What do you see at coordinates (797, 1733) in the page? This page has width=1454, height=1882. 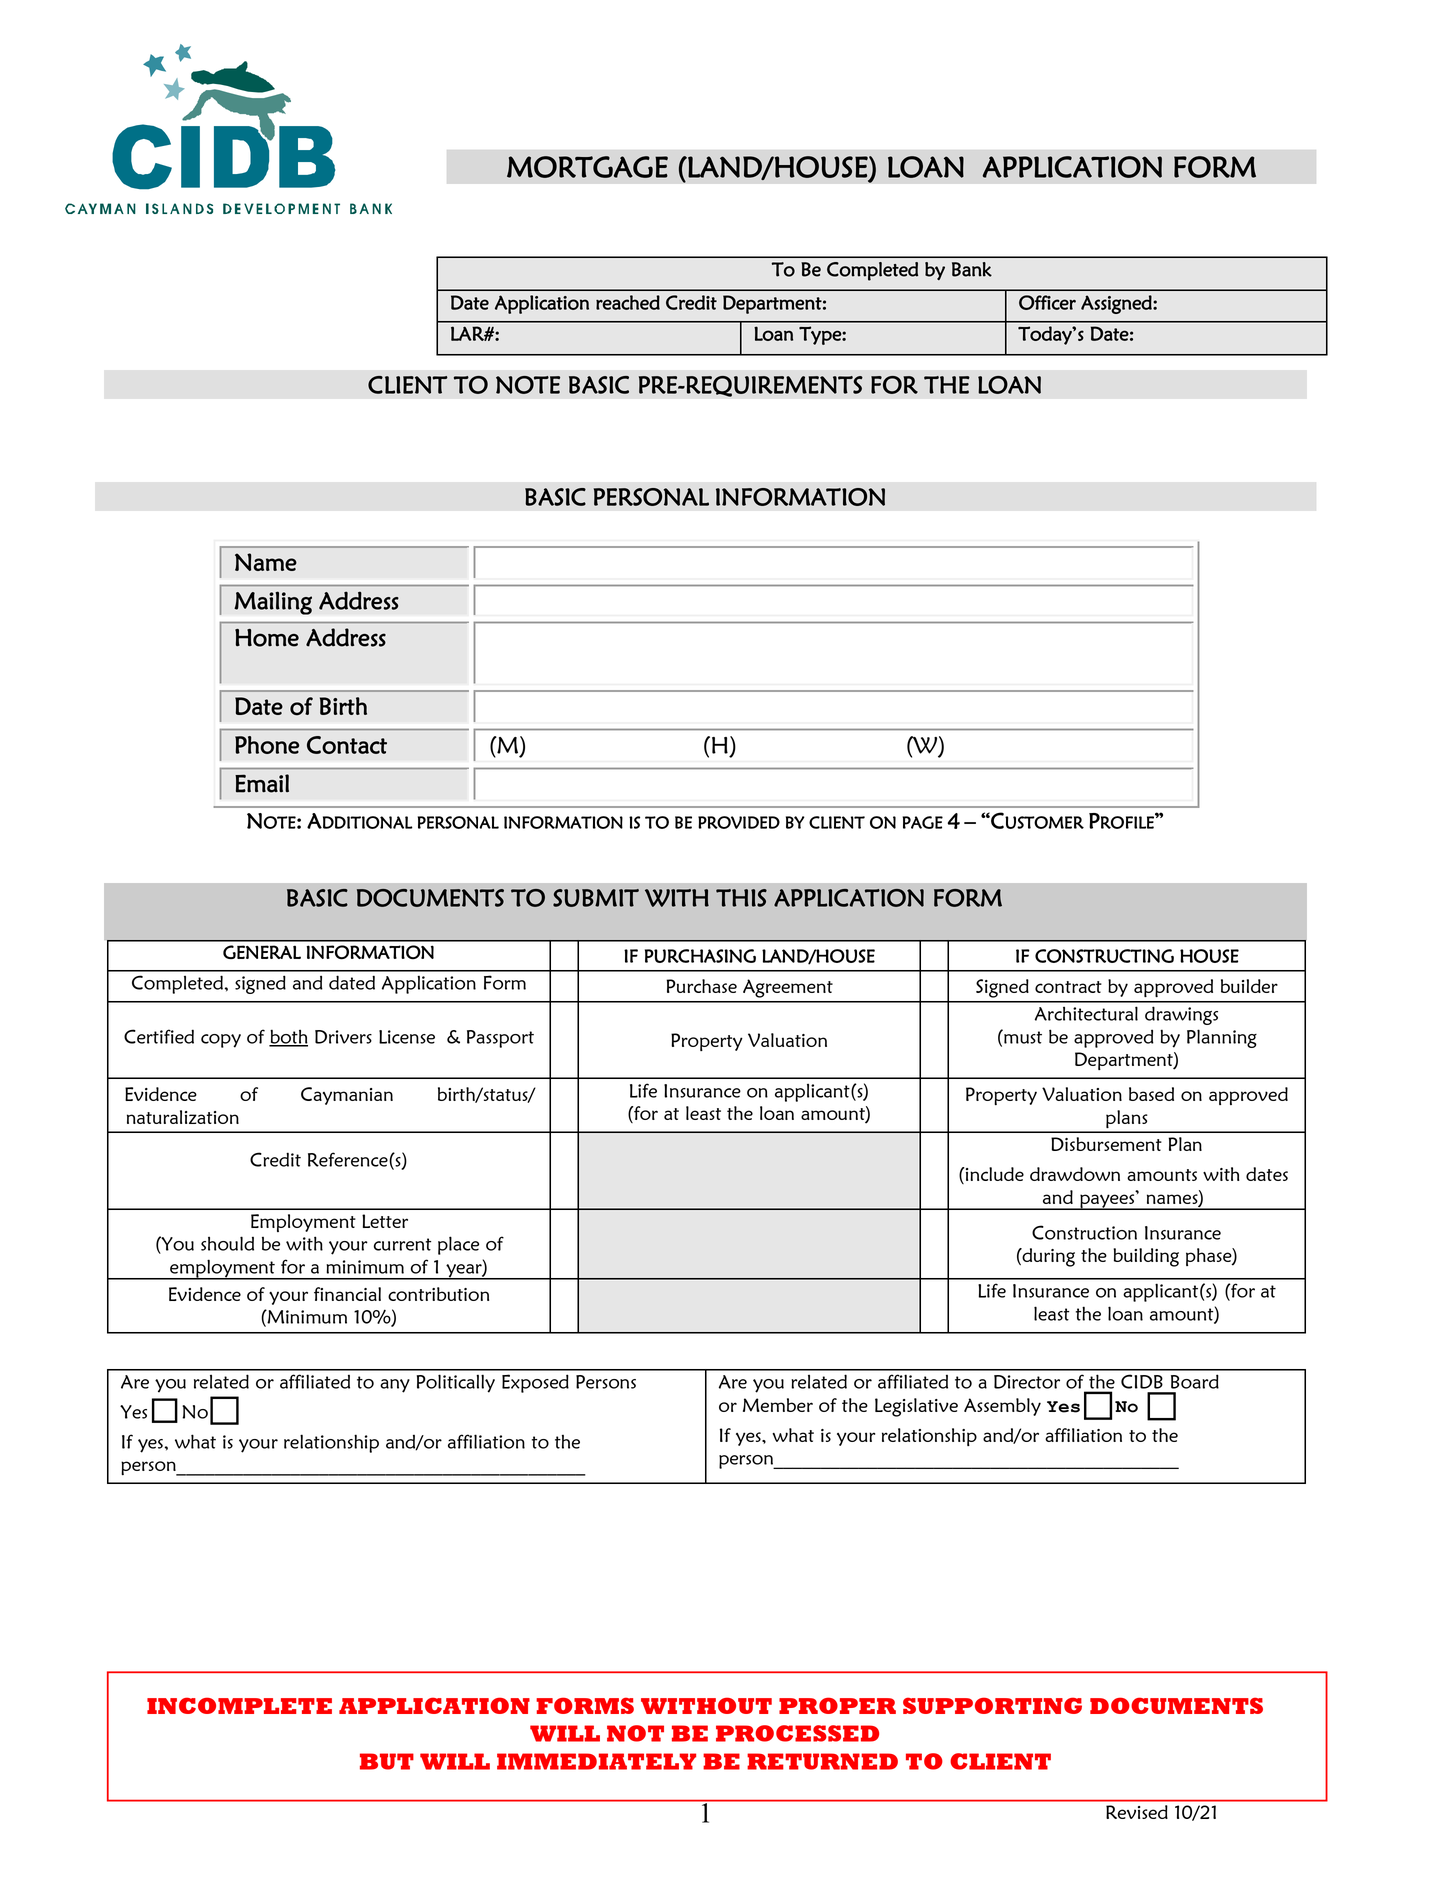 I see `PROCESSED` at bounding box center [797, 1733].
